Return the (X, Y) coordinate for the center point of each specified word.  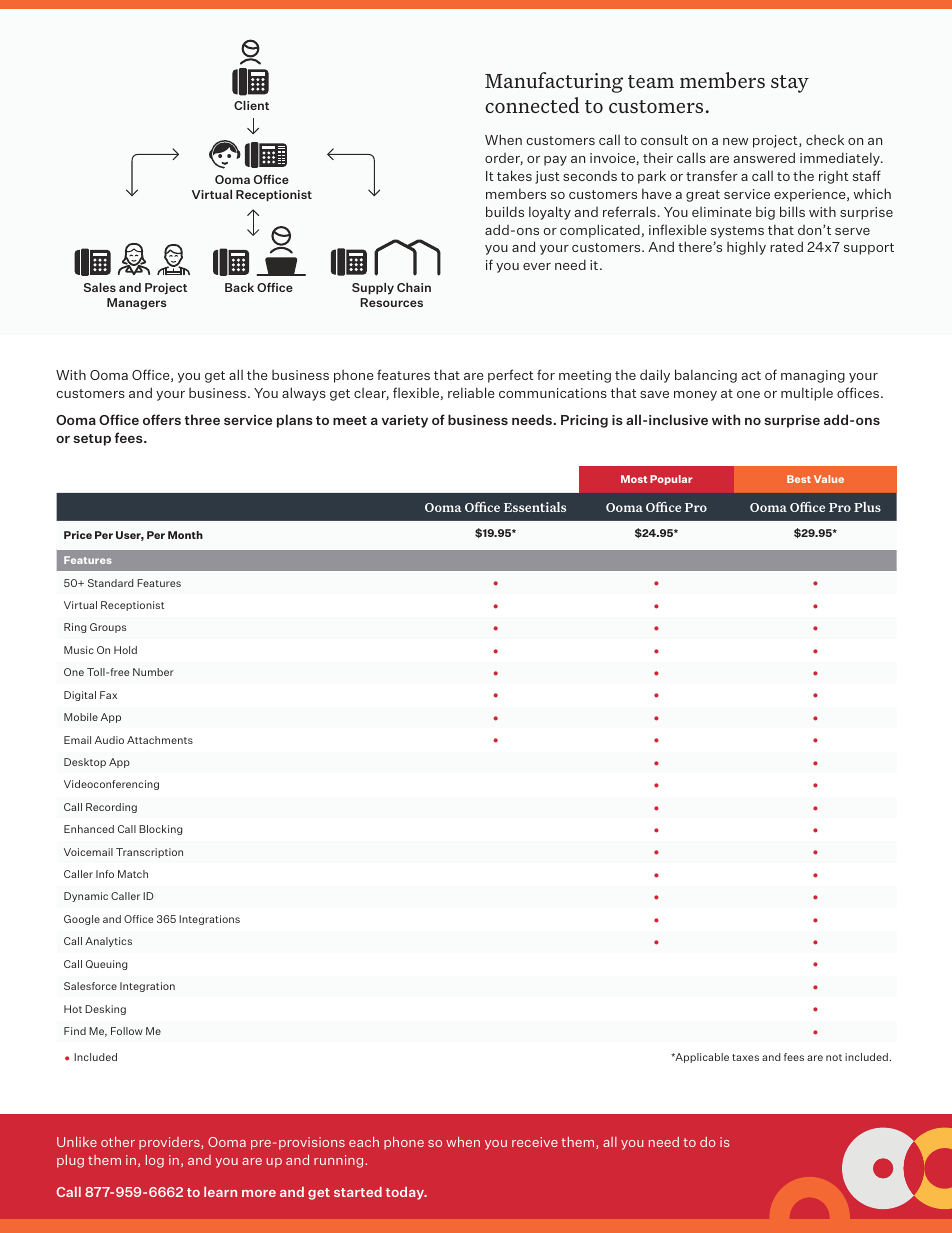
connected (532, 105)
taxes (745, 1057)
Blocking (160, 830)
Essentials (535, 507)
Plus (867, 507)
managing (813, 376)
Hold (125, 650)
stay (790, 84)
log (155, 1161)
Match (133, 874)
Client (251, 105)
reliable (471, 392)
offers (162, 419)
